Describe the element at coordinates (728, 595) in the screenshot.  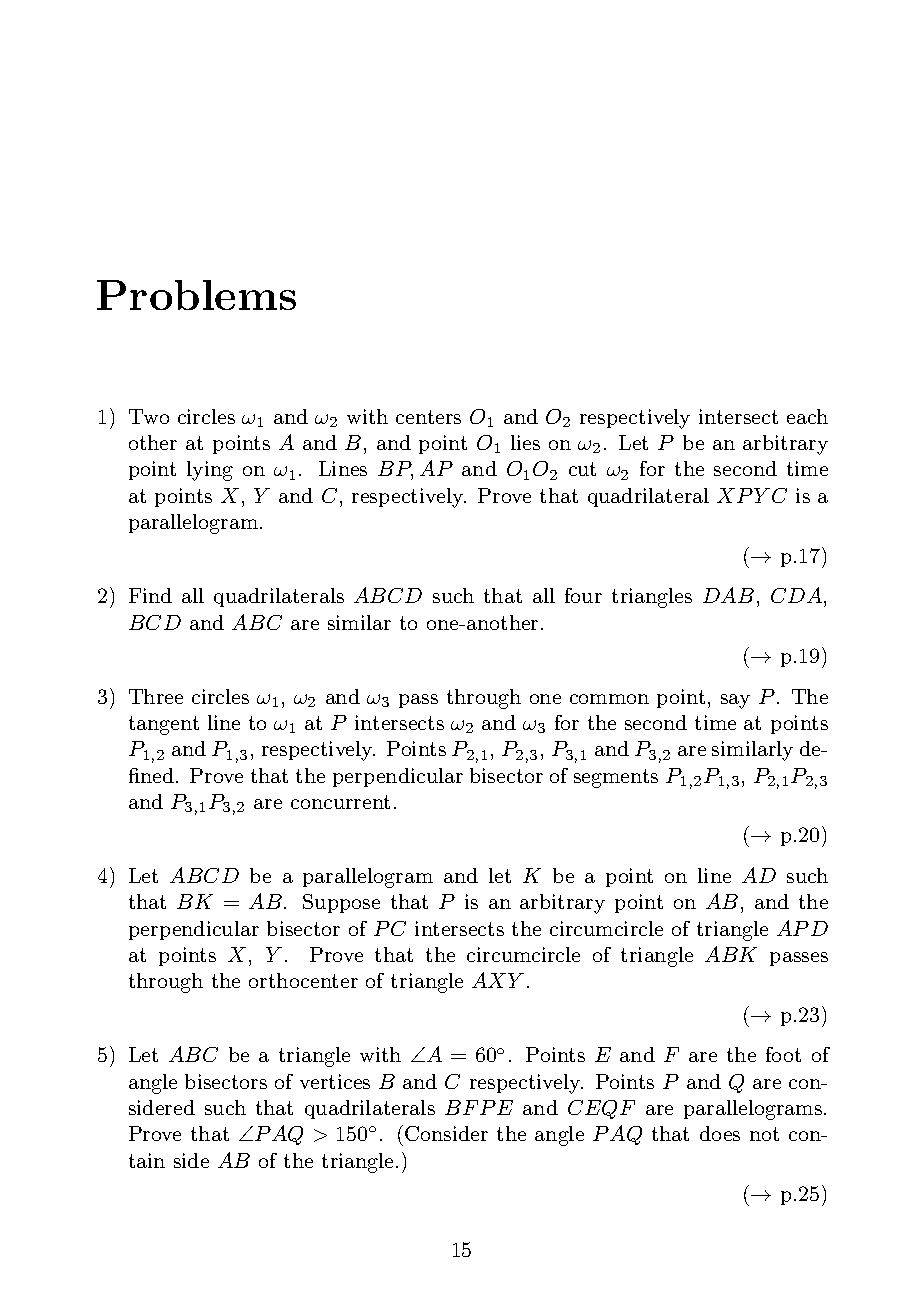
I see `DAB` at that location.
